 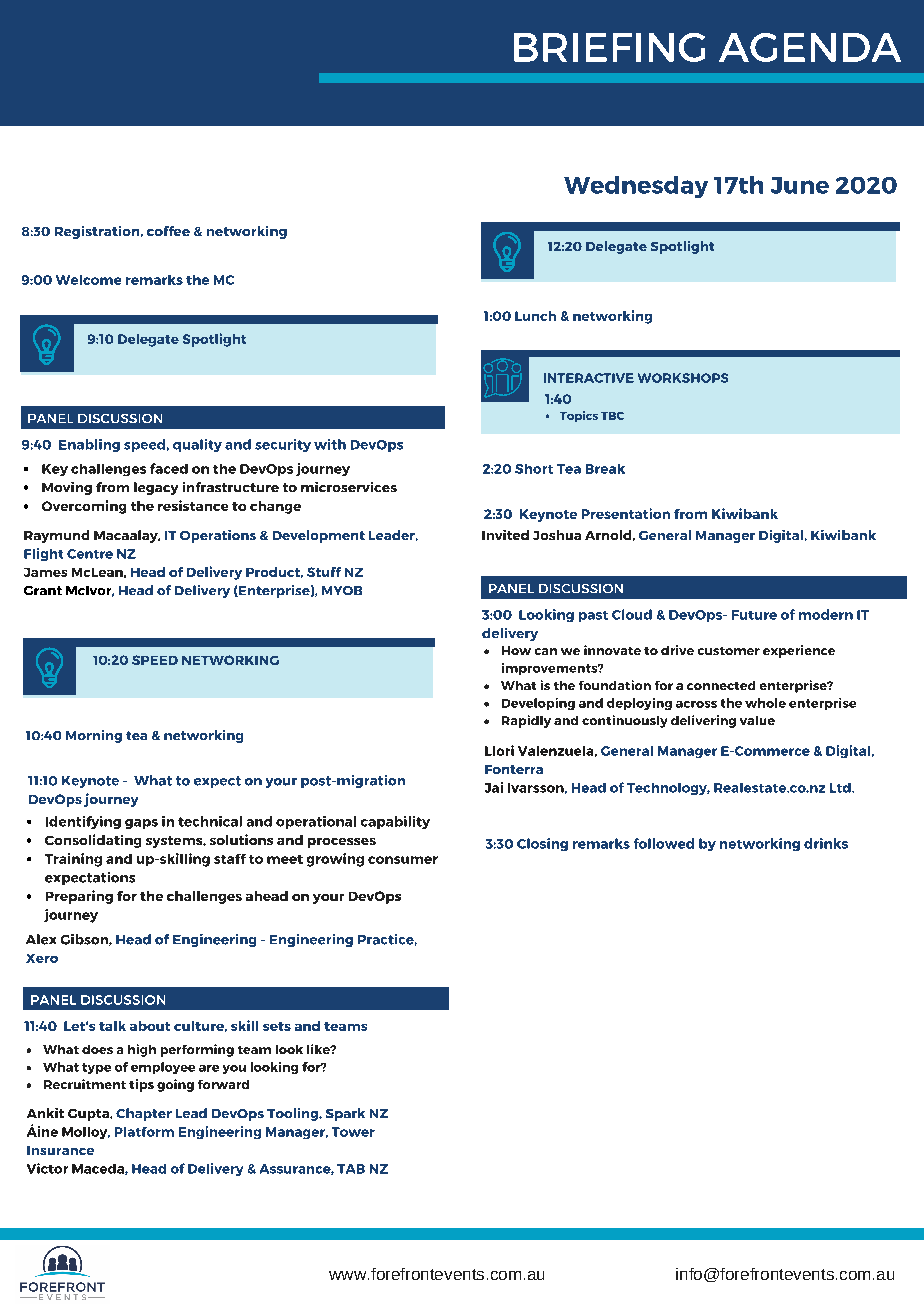 What do you see at coordinates (353, 1132) in the document?
I see `Tower` at bounding box center [353, 1132].
